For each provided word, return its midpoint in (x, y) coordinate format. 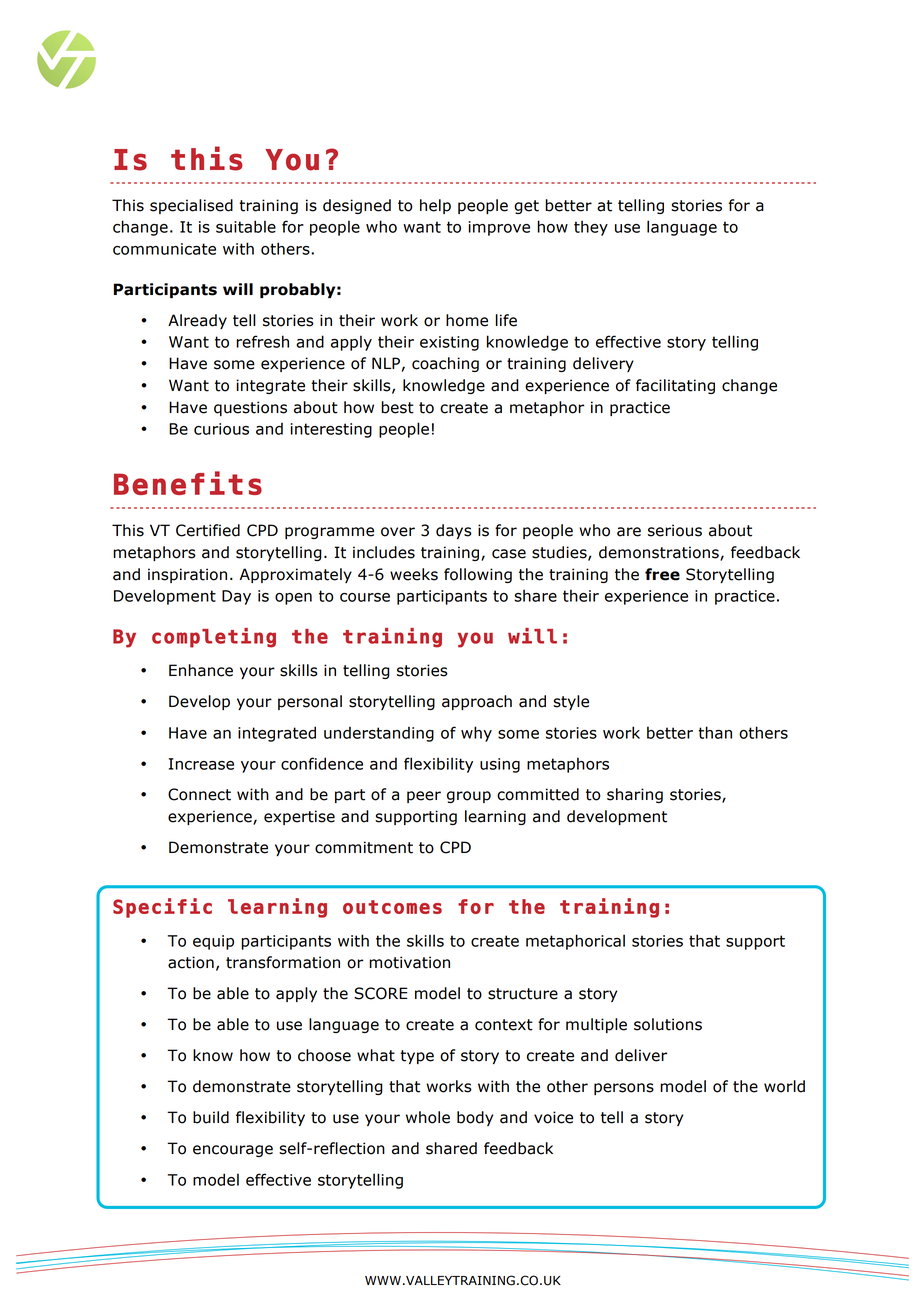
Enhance (201, 670)
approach (477, 702)
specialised (191, 206)
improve (499, 228)
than (715, 732)
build (211, 1117)
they (591, 228)
